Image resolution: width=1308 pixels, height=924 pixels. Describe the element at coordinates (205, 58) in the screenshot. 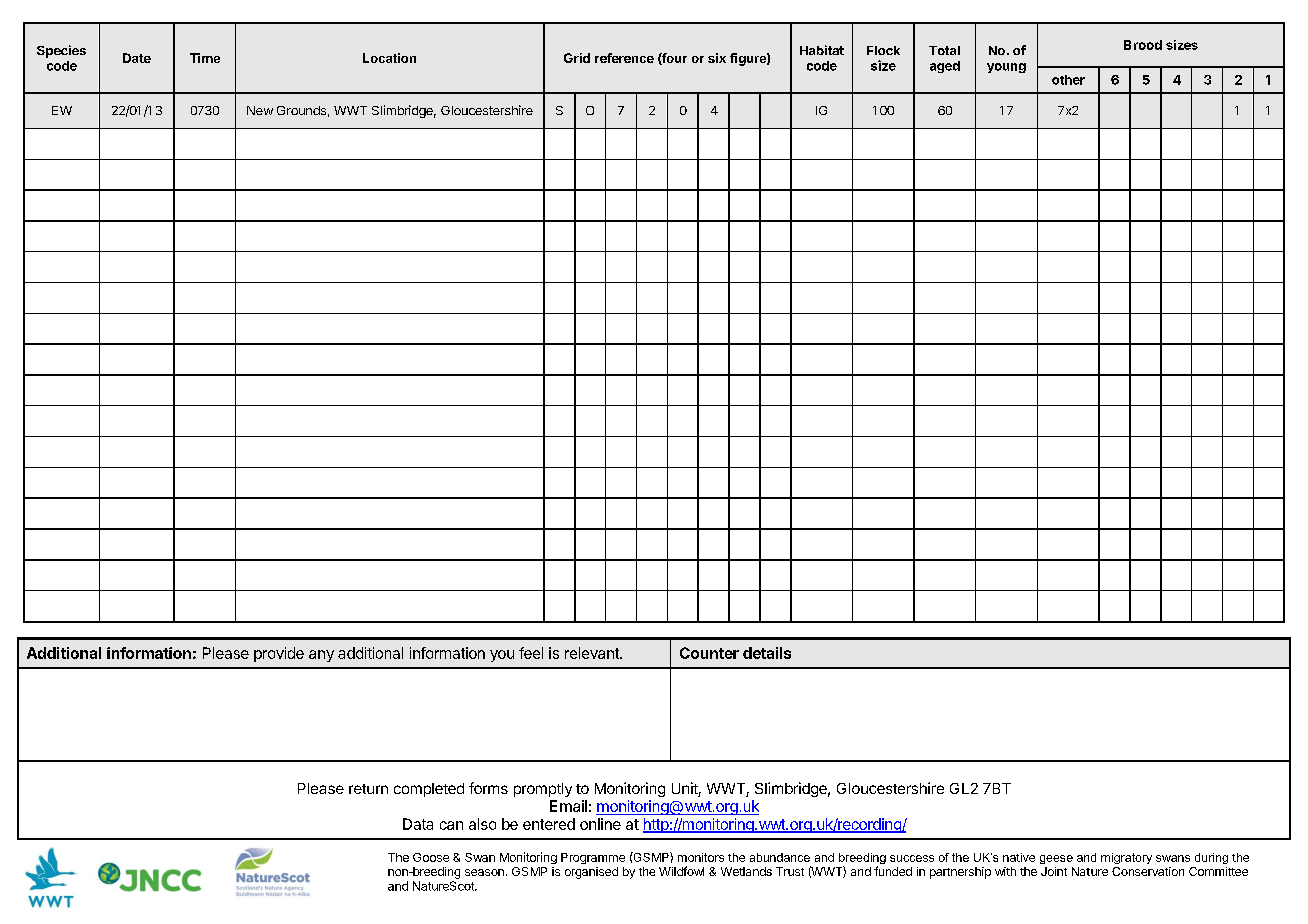

I see `Time` at that location.
